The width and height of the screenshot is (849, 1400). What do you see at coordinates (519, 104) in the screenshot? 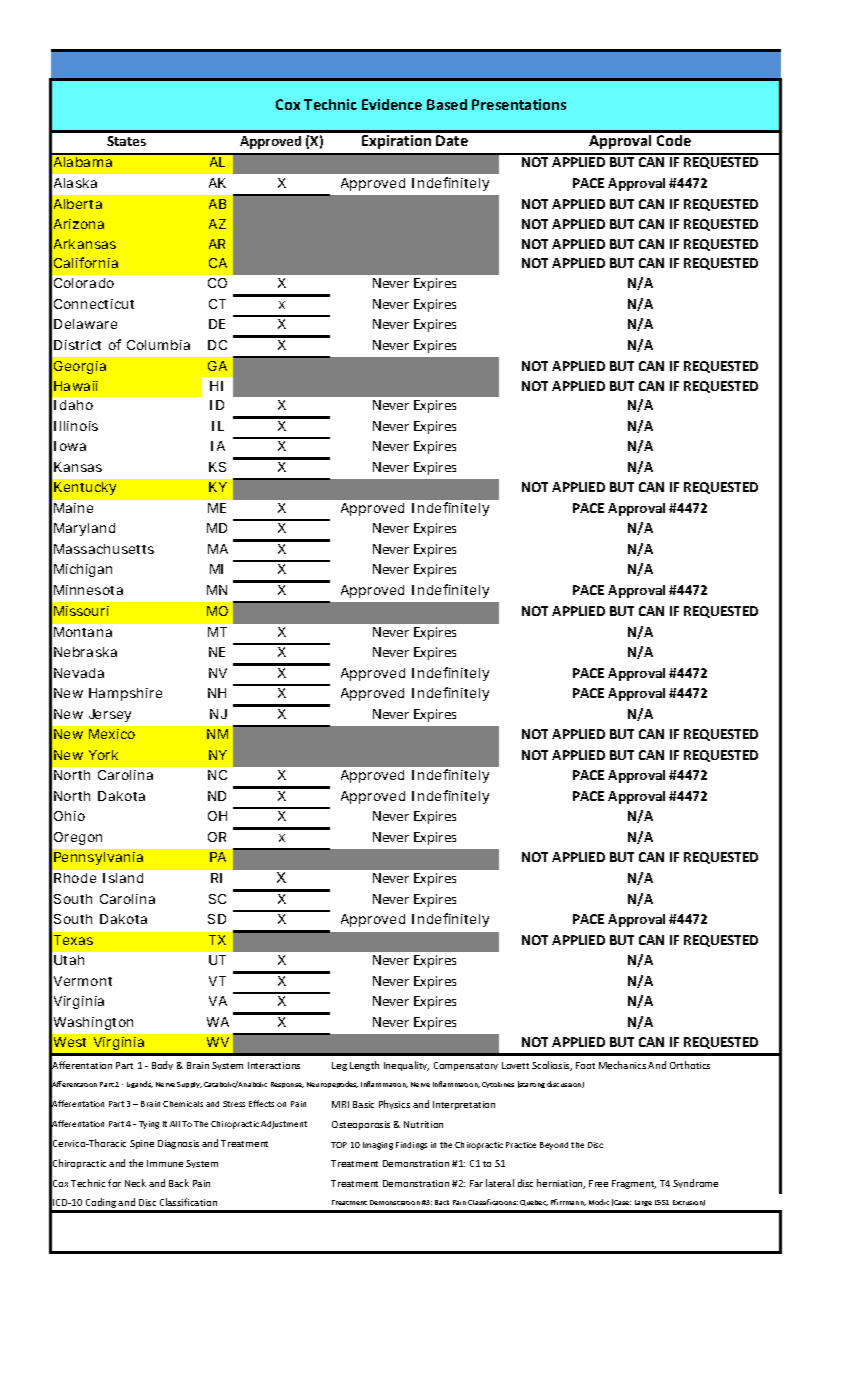
I see `Presentations` at bounding box center [519, 104].
